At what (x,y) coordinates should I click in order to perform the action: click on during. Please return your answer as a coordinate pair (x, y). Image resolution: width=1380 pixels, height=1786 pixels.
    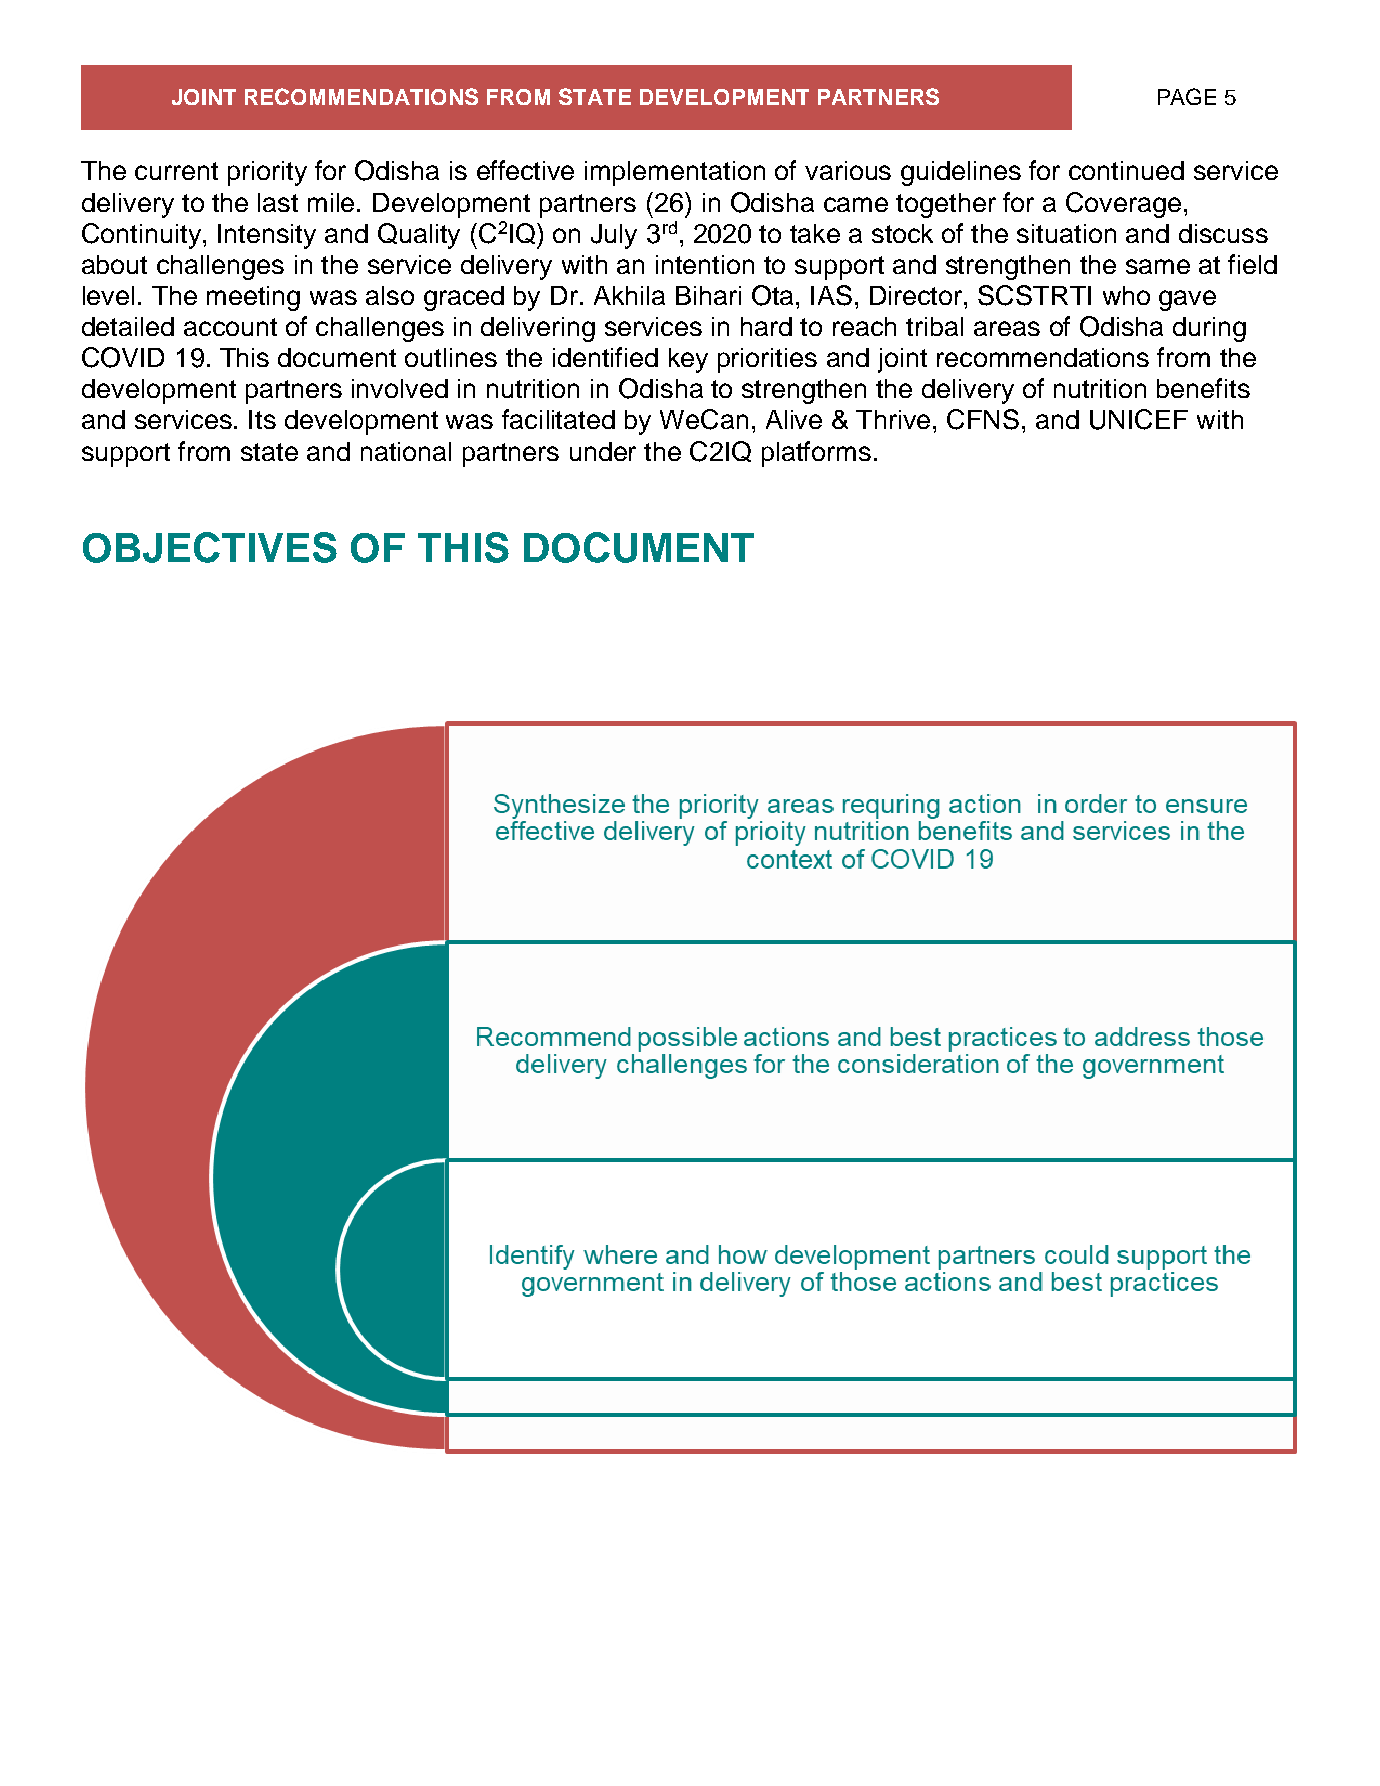
    Looking at the image, I should click on (1209, 329).
